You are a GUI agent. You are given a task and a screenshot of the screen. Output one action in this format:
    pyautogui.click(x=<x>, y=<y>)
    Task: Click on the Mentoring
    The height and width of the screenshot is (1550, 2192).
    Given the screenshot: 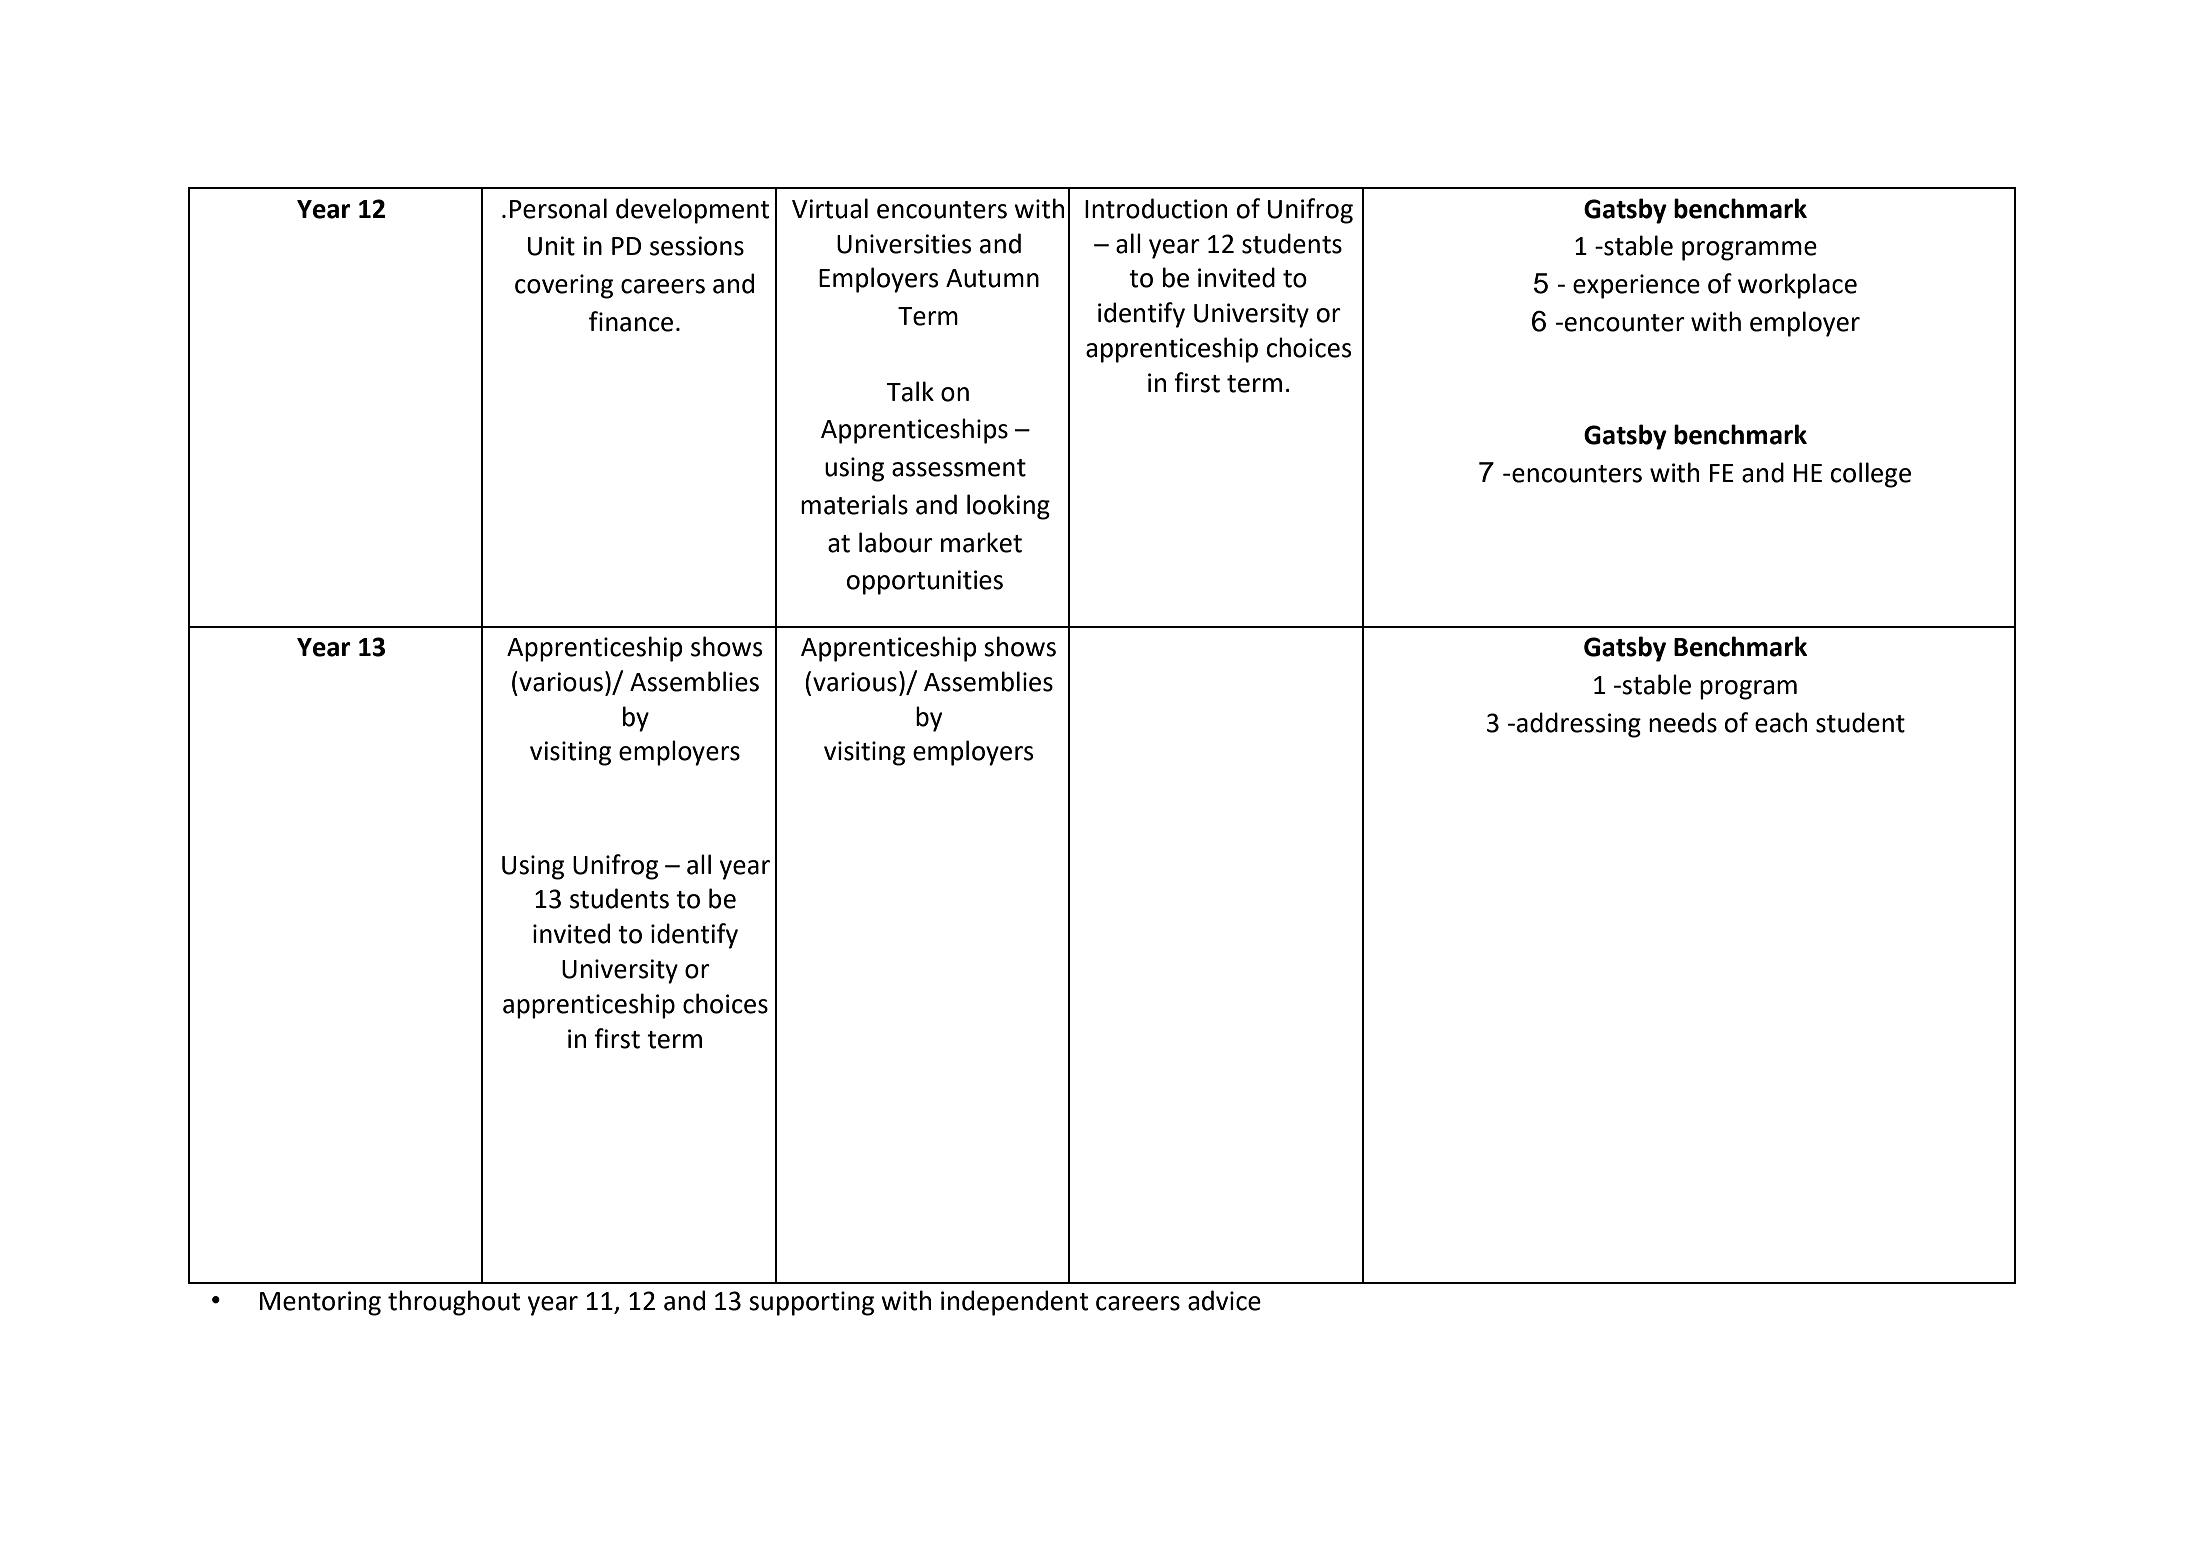 What is the action you would take?
    pyautogui.click(x=320, y=1303)
